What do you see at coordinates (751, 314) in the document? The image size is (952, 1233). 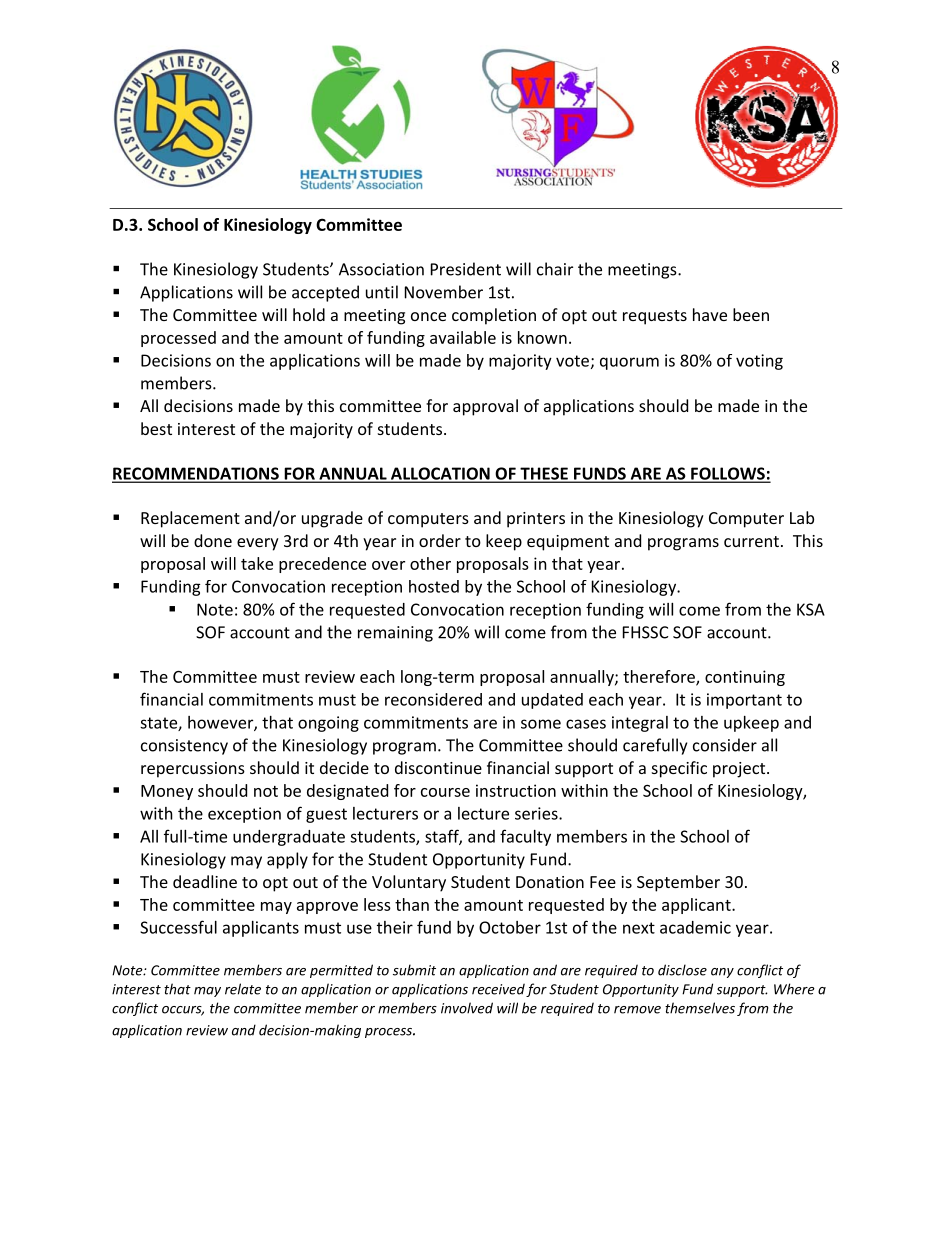 I see `been` at bounding box center [751, 314].
